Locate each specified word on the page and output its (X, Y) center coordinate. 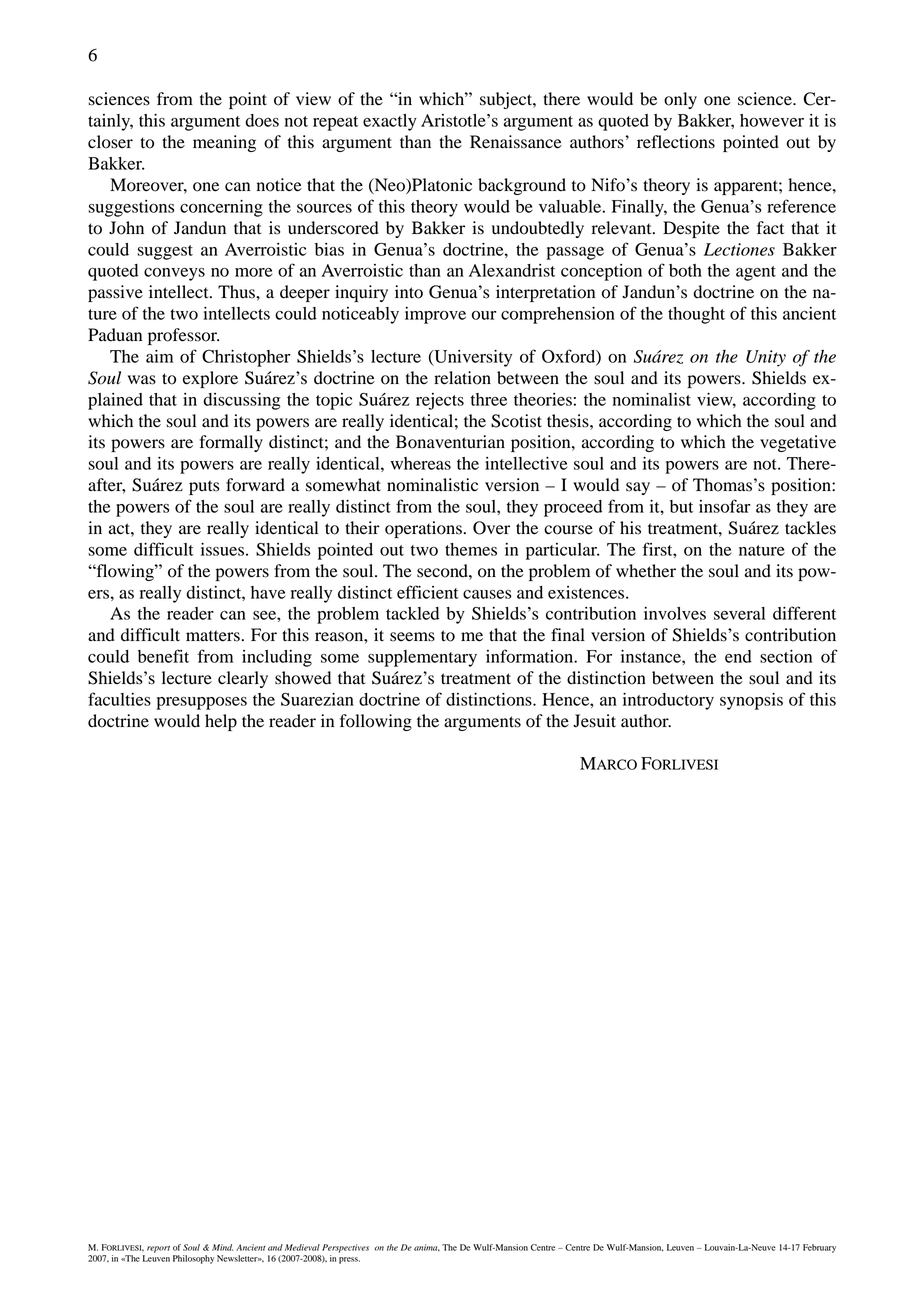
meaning (224, 143)
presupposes (201, 703)
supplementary (422, 658)
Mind (222, 1247)
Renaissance (516, 142)
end (738, 656)
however (772, 120)
